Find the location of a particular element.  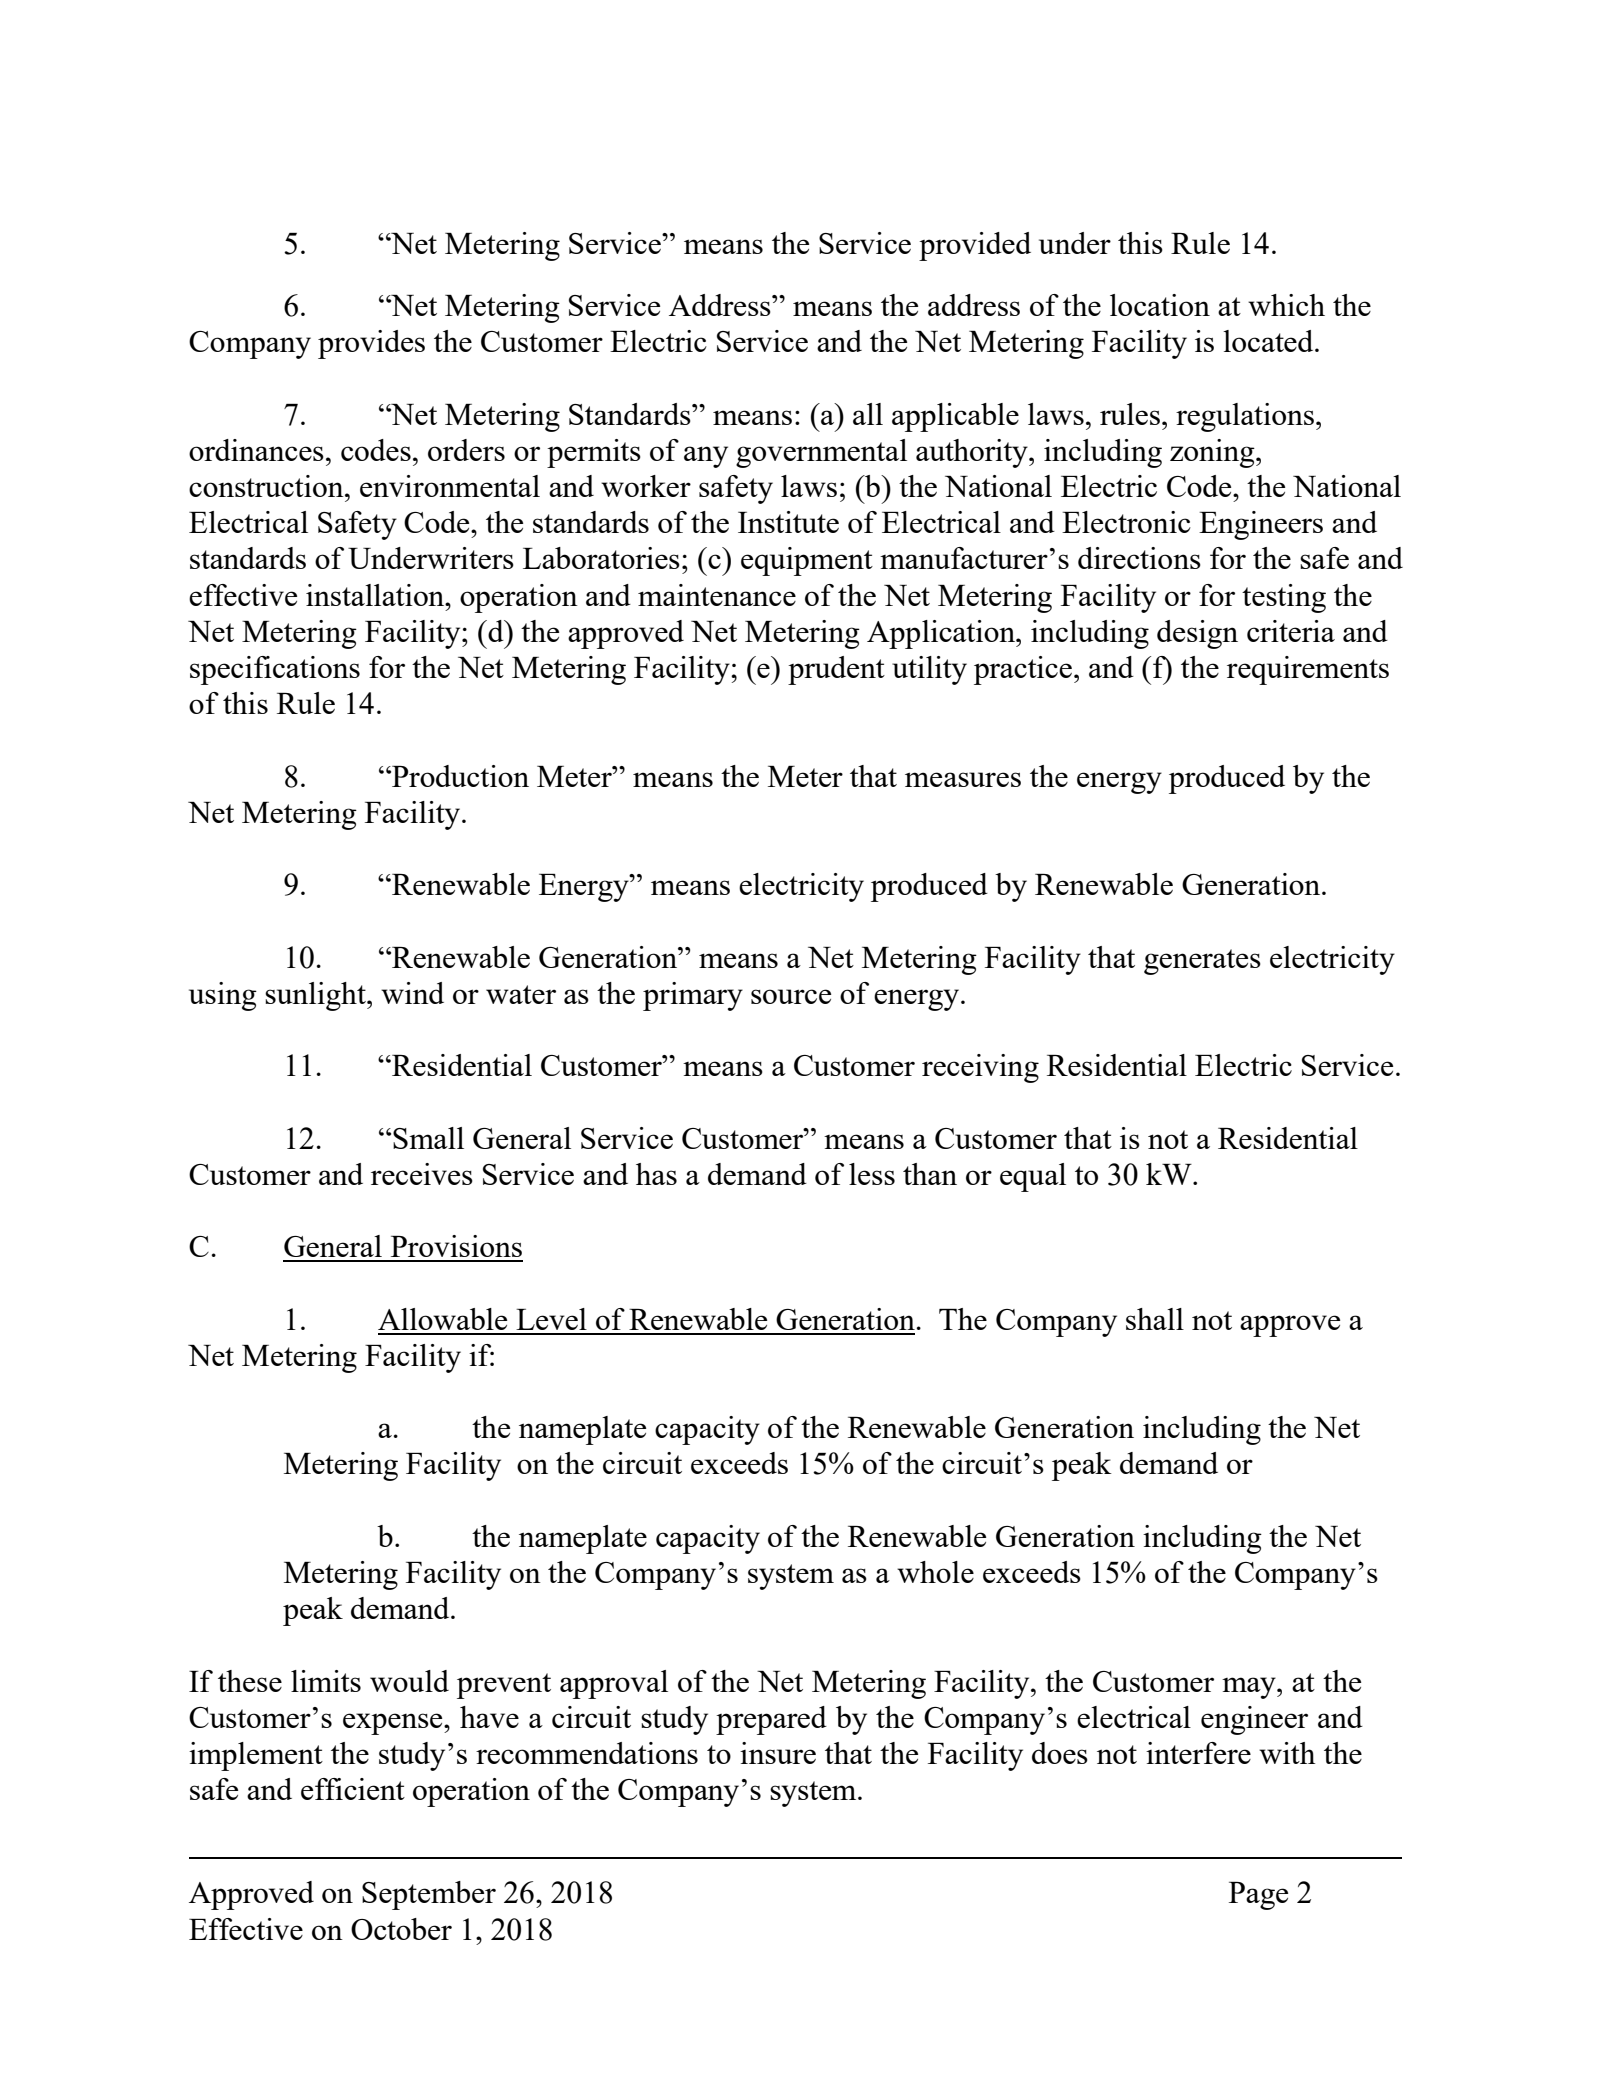

governmental is located at coordinates (821, 453).
